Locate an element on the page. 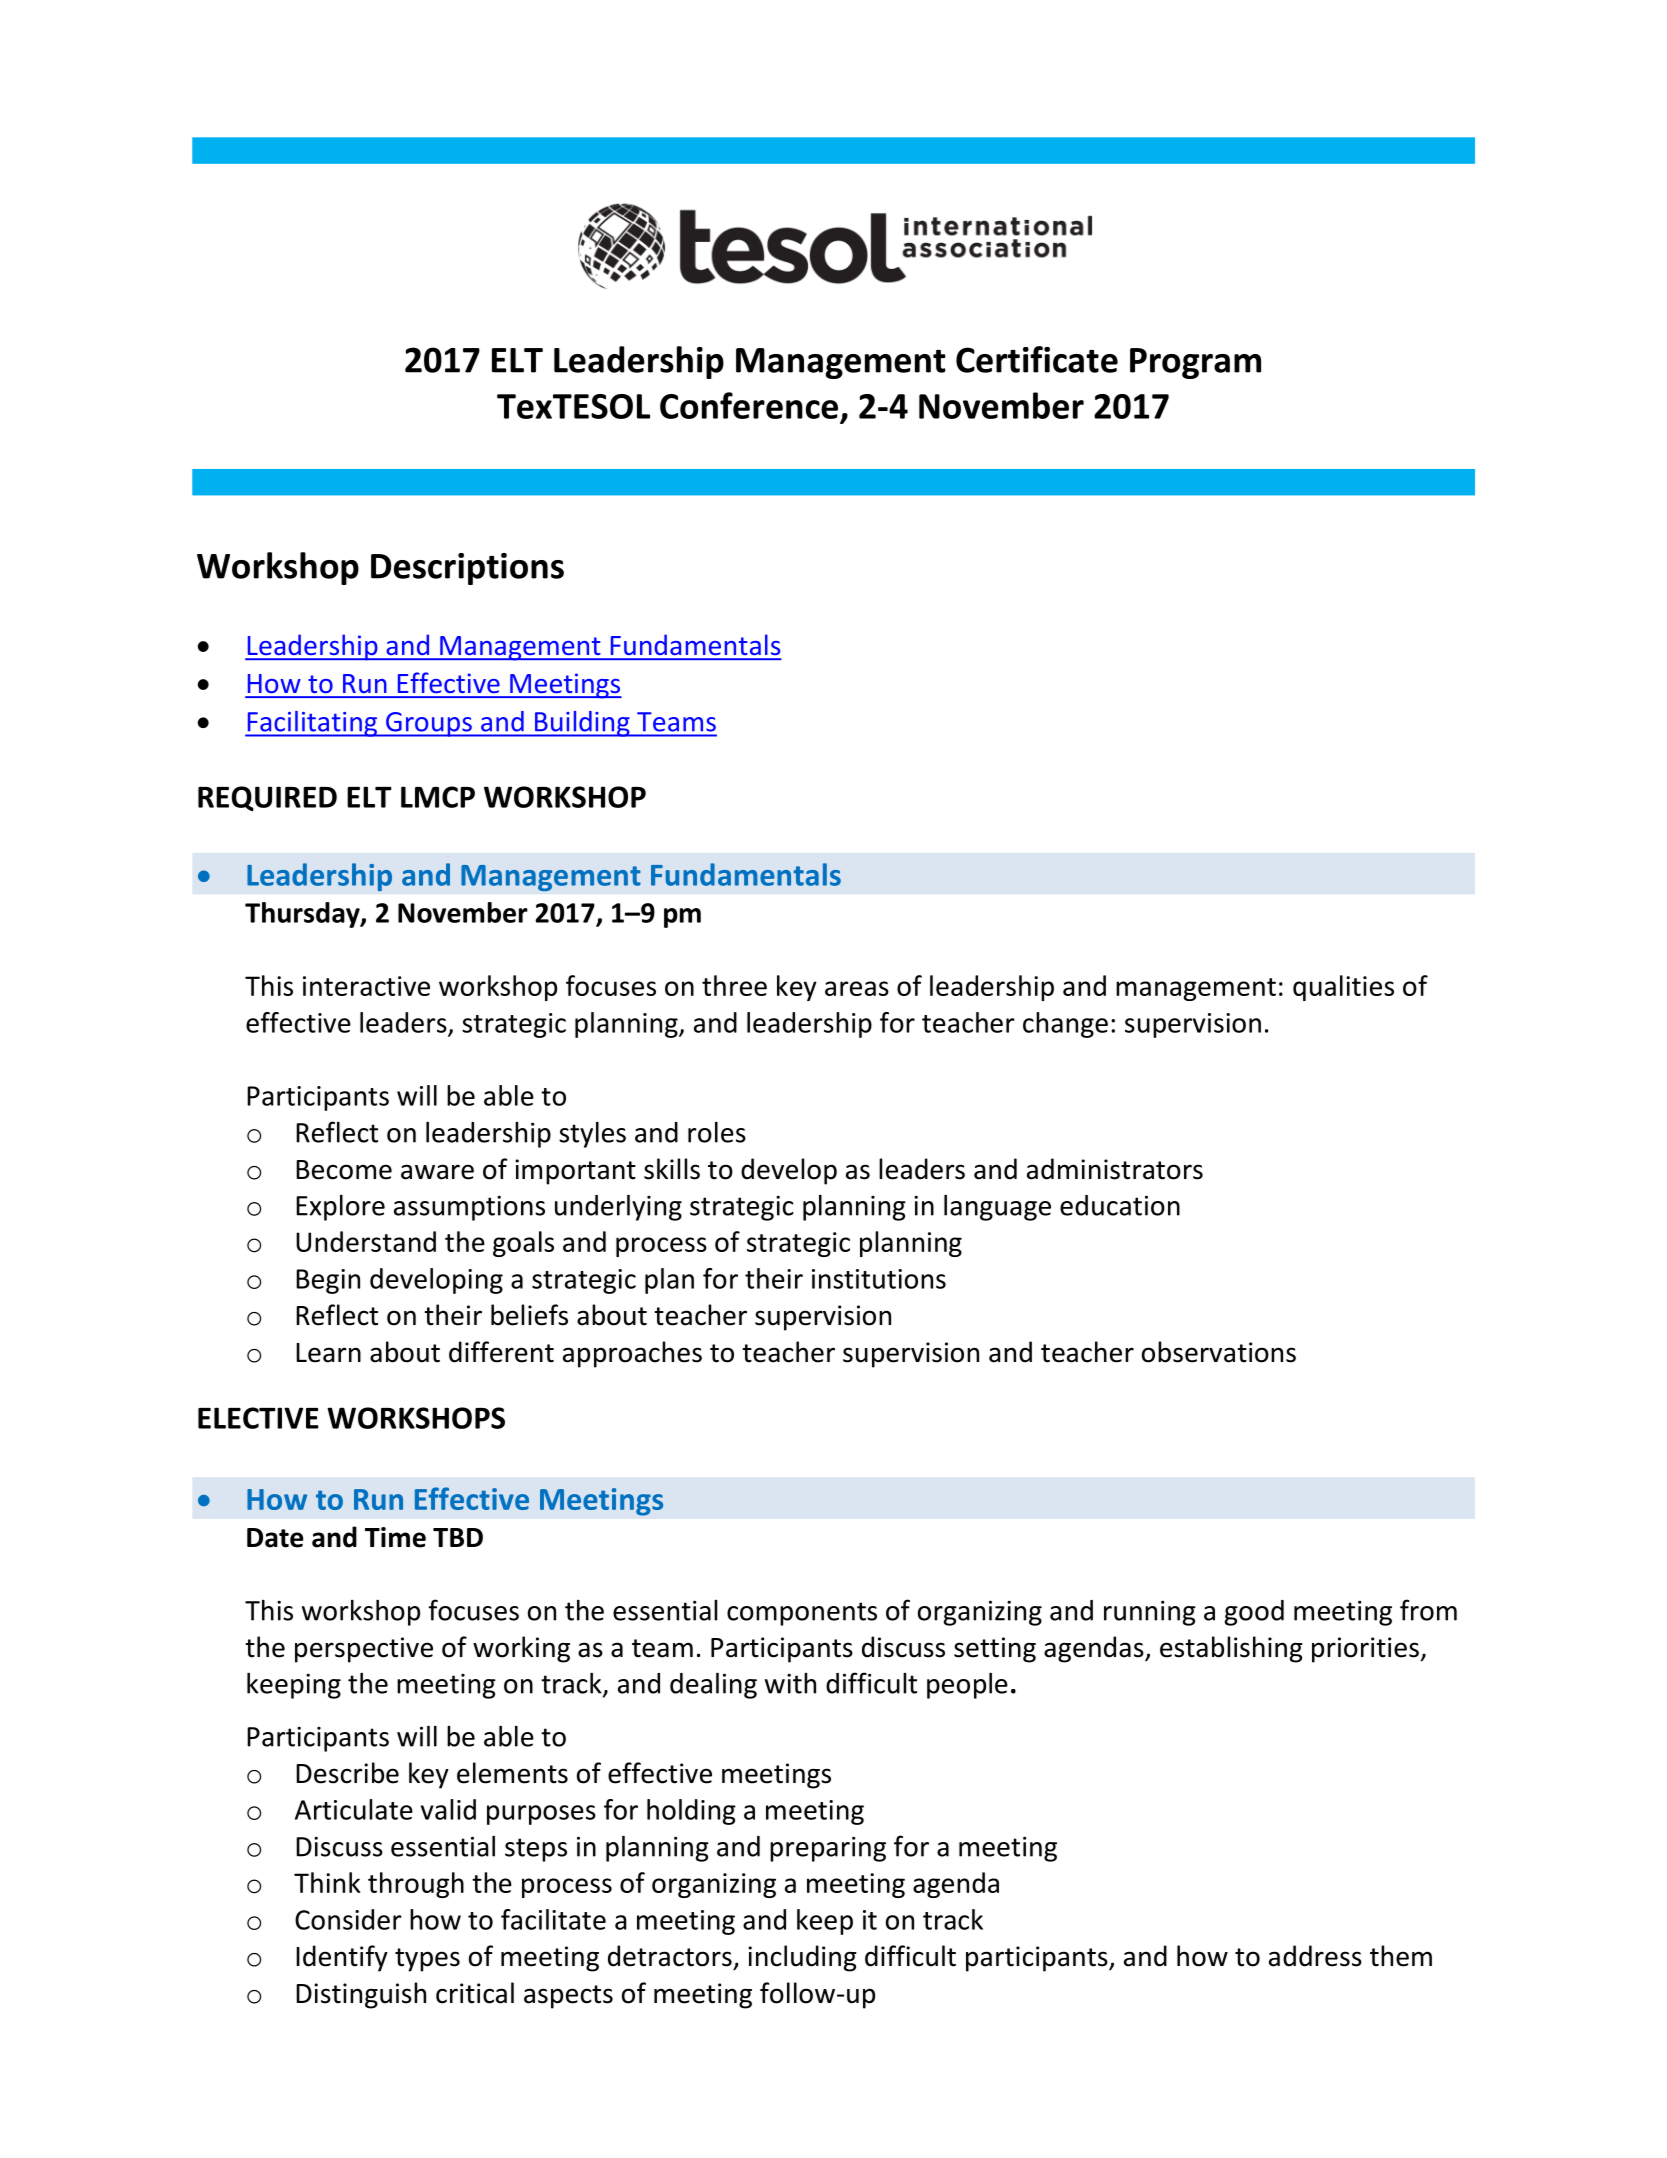 The height and width of the page is (2158, 1667). education is located at coordinates (1120, 1205).
